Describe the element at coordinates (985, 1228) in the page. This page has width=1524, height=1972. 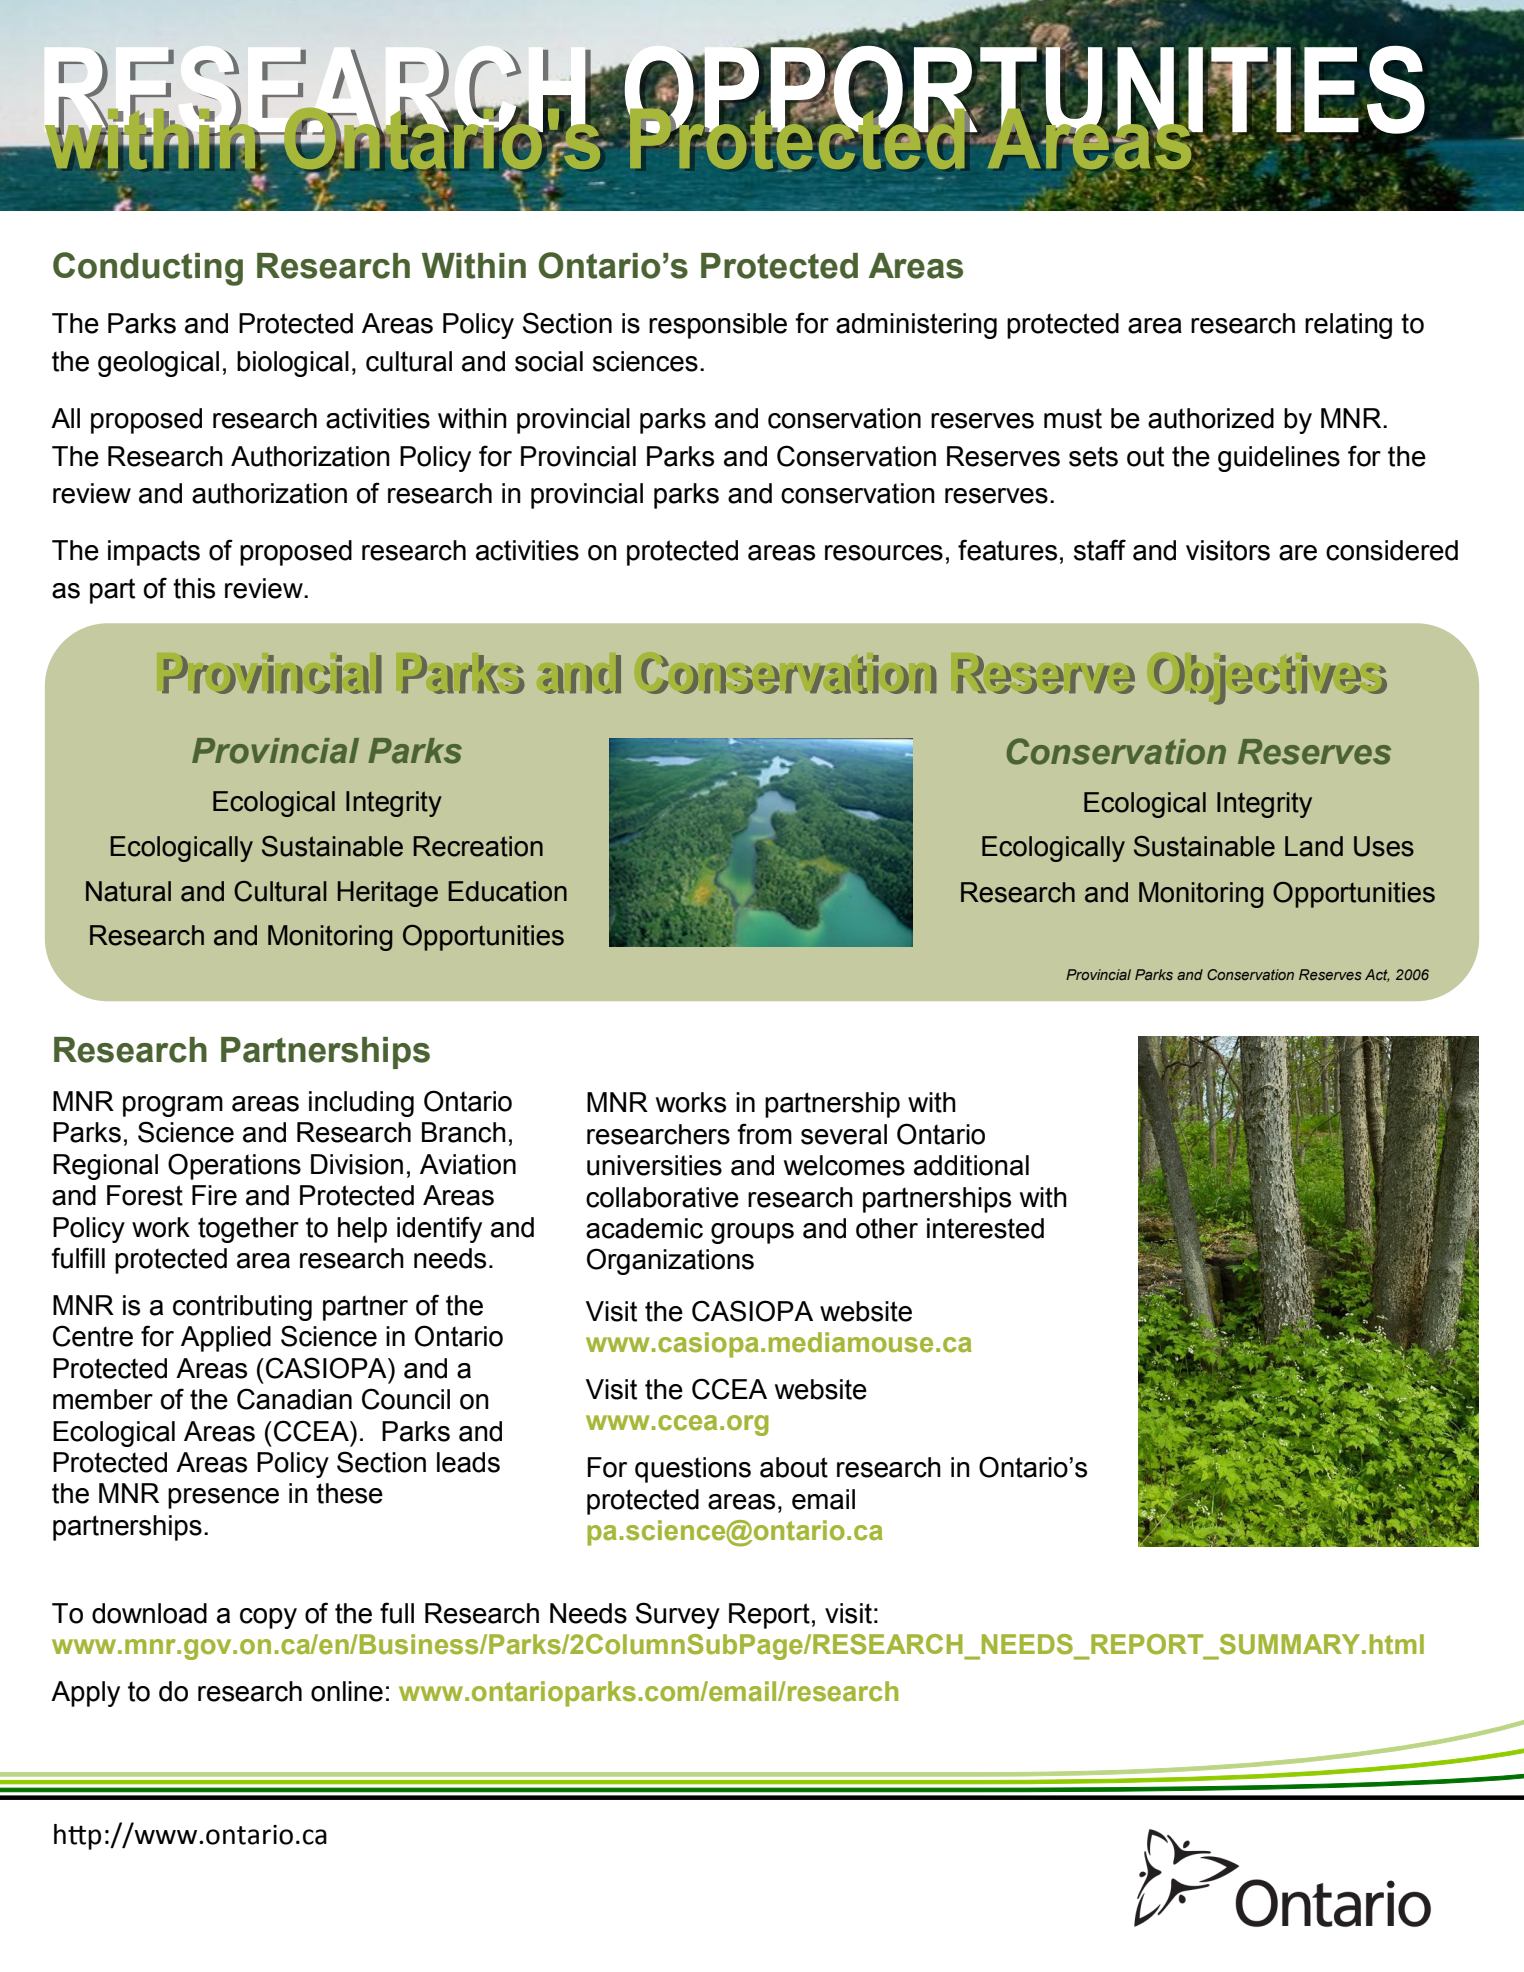
I see `interested` at that location.
